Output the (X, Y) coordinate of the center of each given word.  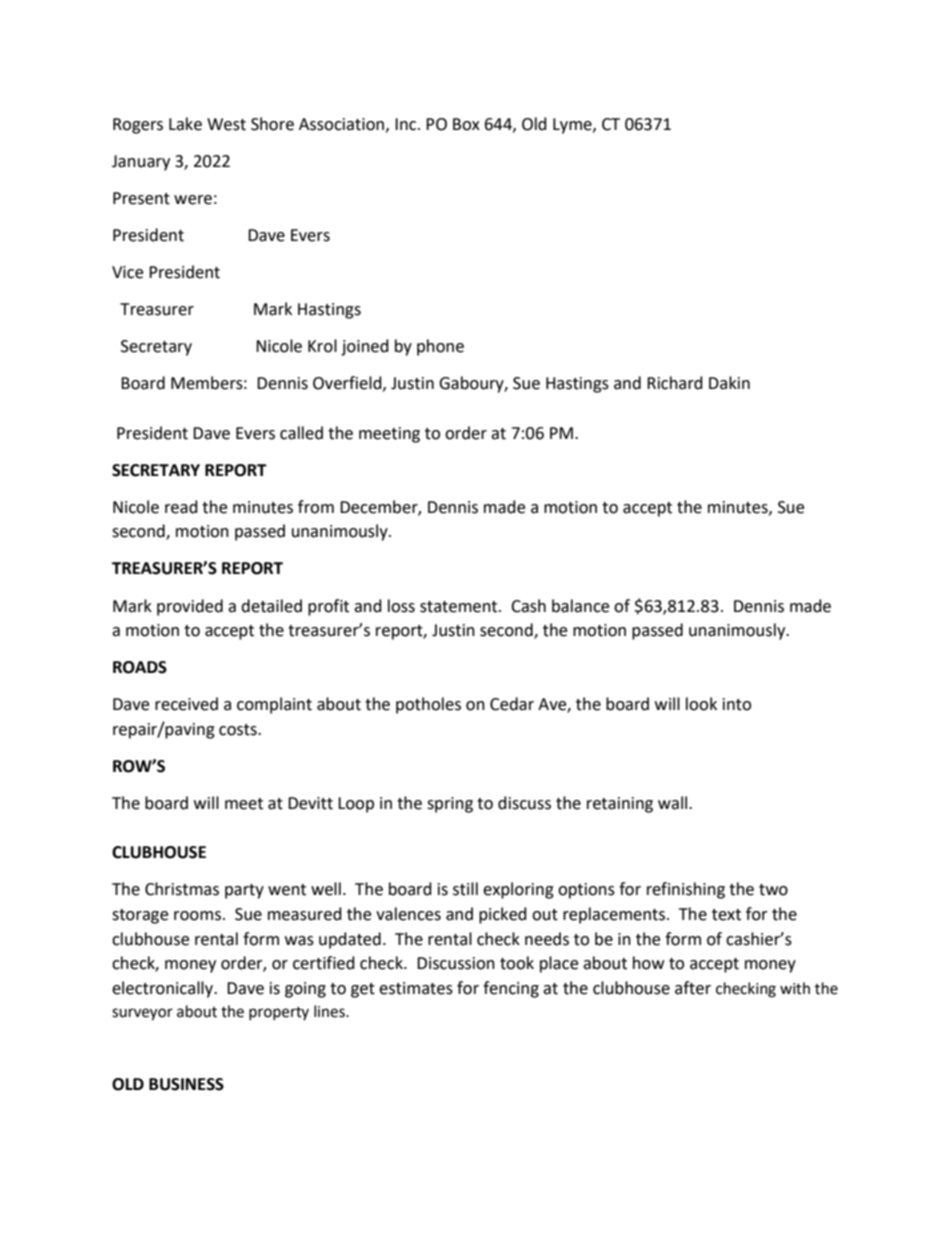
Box (466, 124)
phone (440, 347)
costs (239, 730)
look (701, 704)
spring (450, 805)
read (181, 507)
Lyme (573, 126)
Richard (675, 383)
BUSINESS (186, 1084)
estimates (416, 988)
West (226, 124)
